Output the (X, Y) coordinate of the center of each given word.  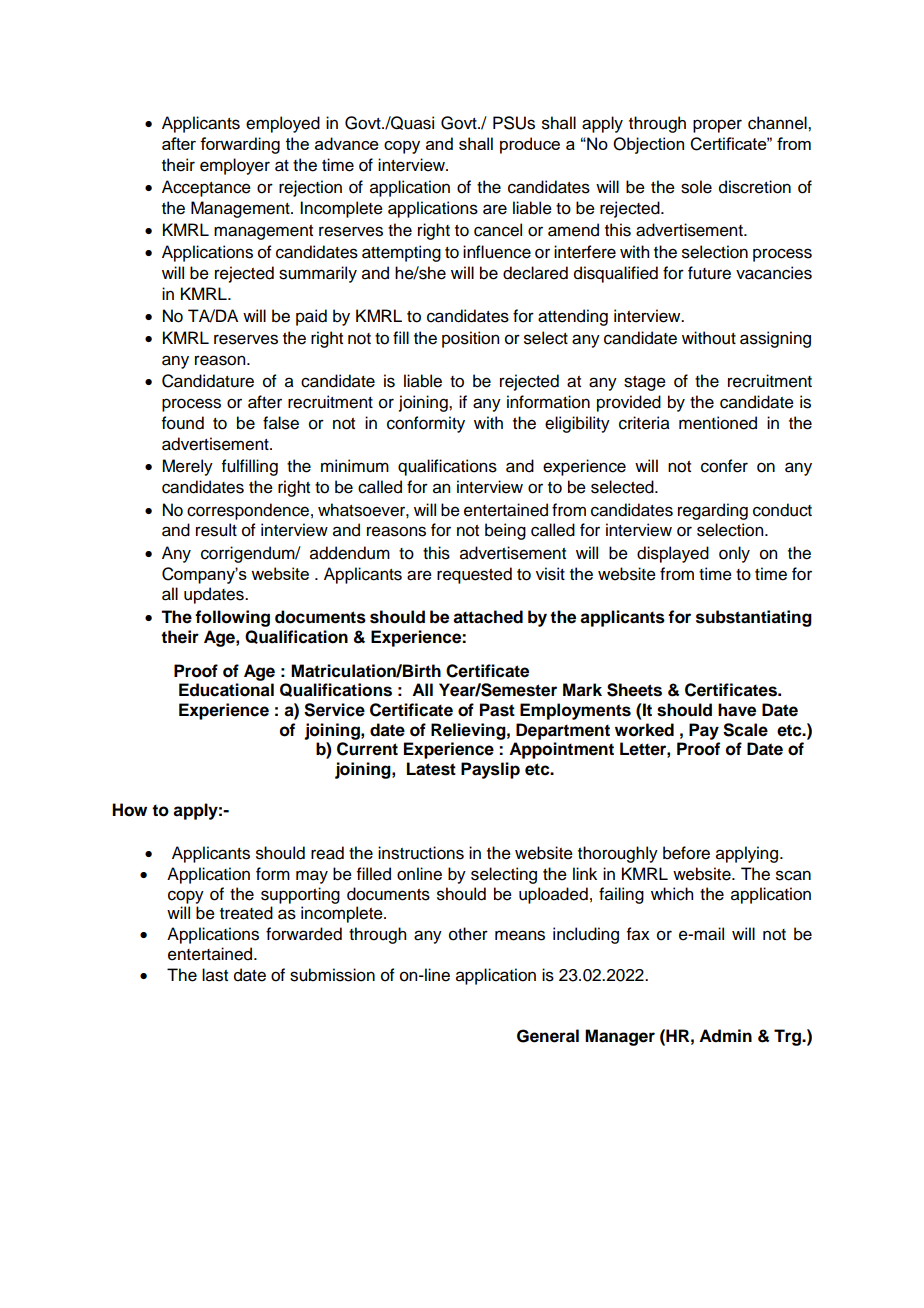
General (548, 1036)
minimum (355, 466)
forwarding (240, 145)
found (183, 423)
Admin (725, 1036)
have (737, 710)
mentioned (718, 423)
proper (717, 126)
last (215, 975)
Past (497, 710)
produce (530, 145)
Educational (226, 690)
